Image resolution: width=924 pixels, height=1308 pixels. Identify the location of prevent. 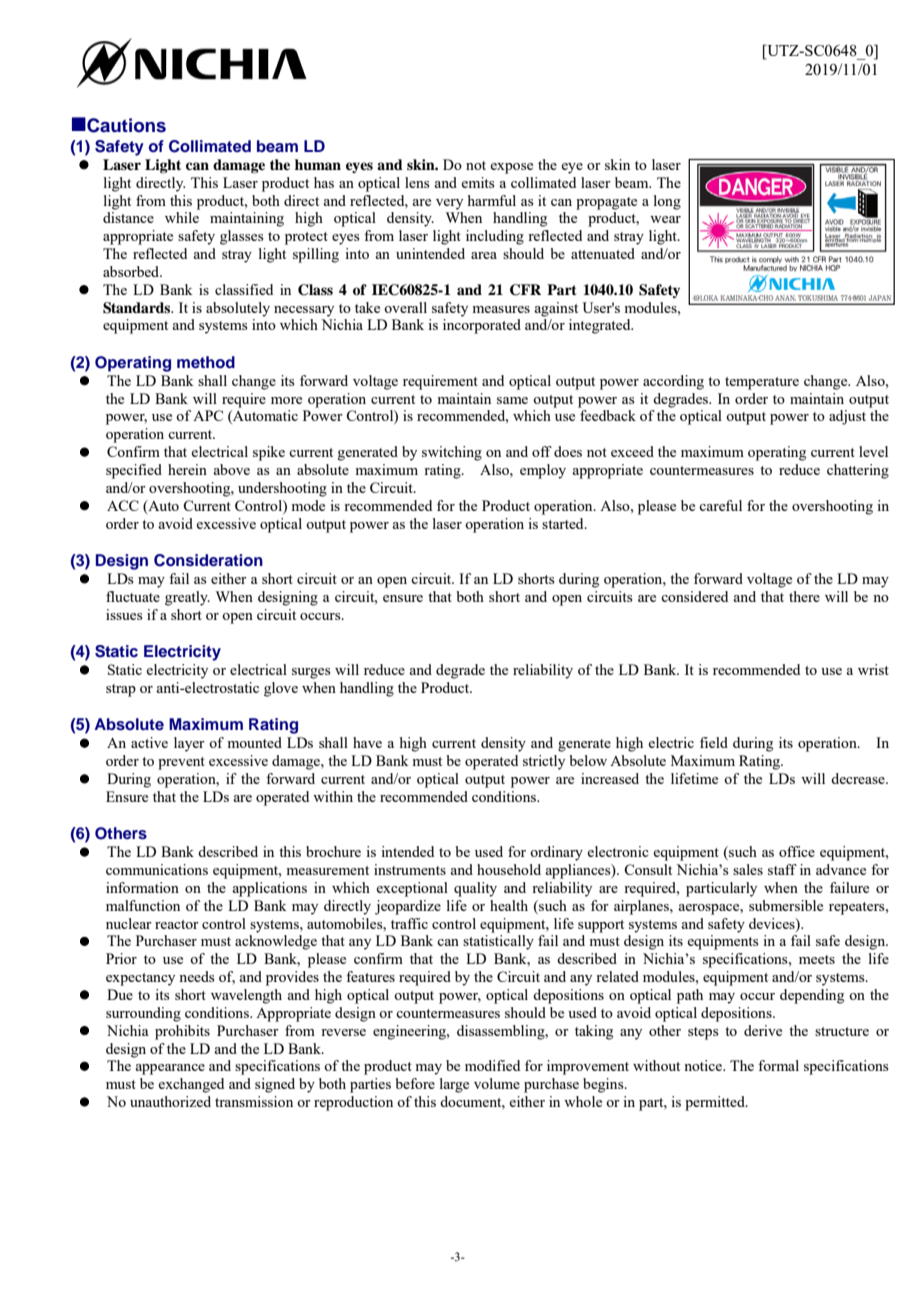
(181, 763).
